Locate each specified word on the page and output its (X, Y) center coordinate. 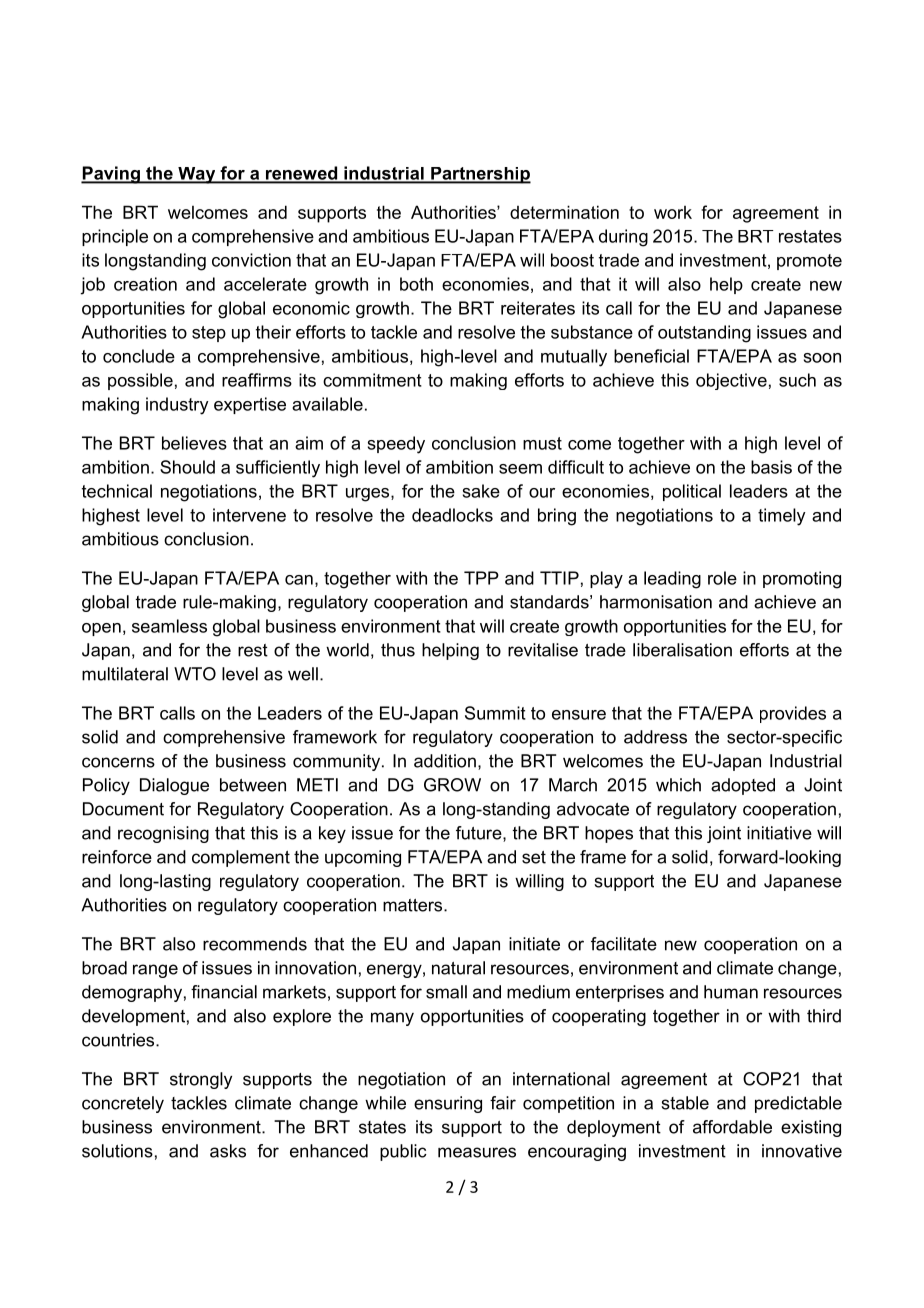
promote (809, 262)
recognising (163, 834)
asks (228, 1151)
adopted (743, 786)
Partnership (480, 175)
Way (197, 175)
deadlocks (452, 515)
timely (782, 517)
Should (187, 467)
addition (445, 761)
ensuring (448, 1104)
